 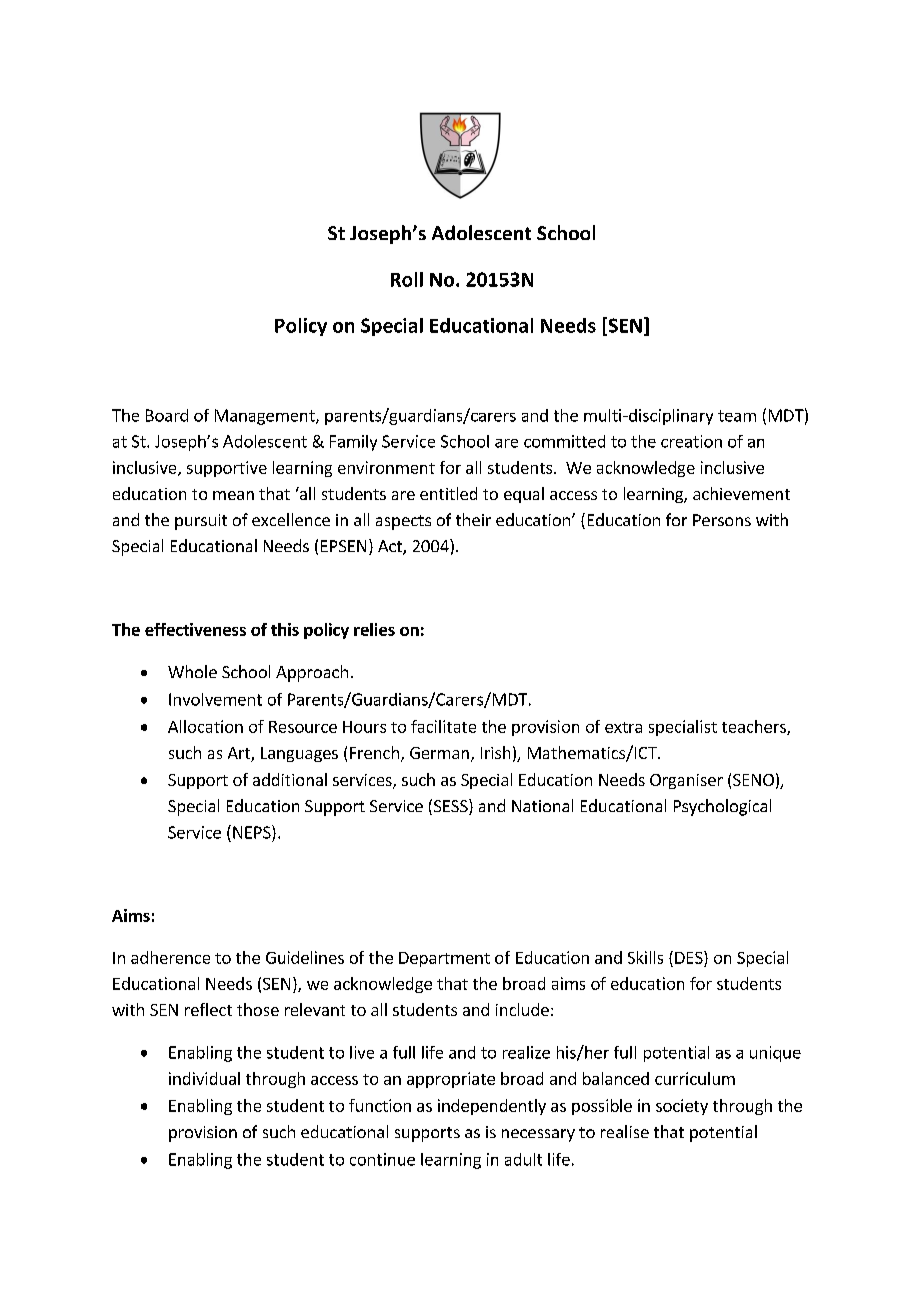 I want to click on facilitate, so click(x=443, y=726).
